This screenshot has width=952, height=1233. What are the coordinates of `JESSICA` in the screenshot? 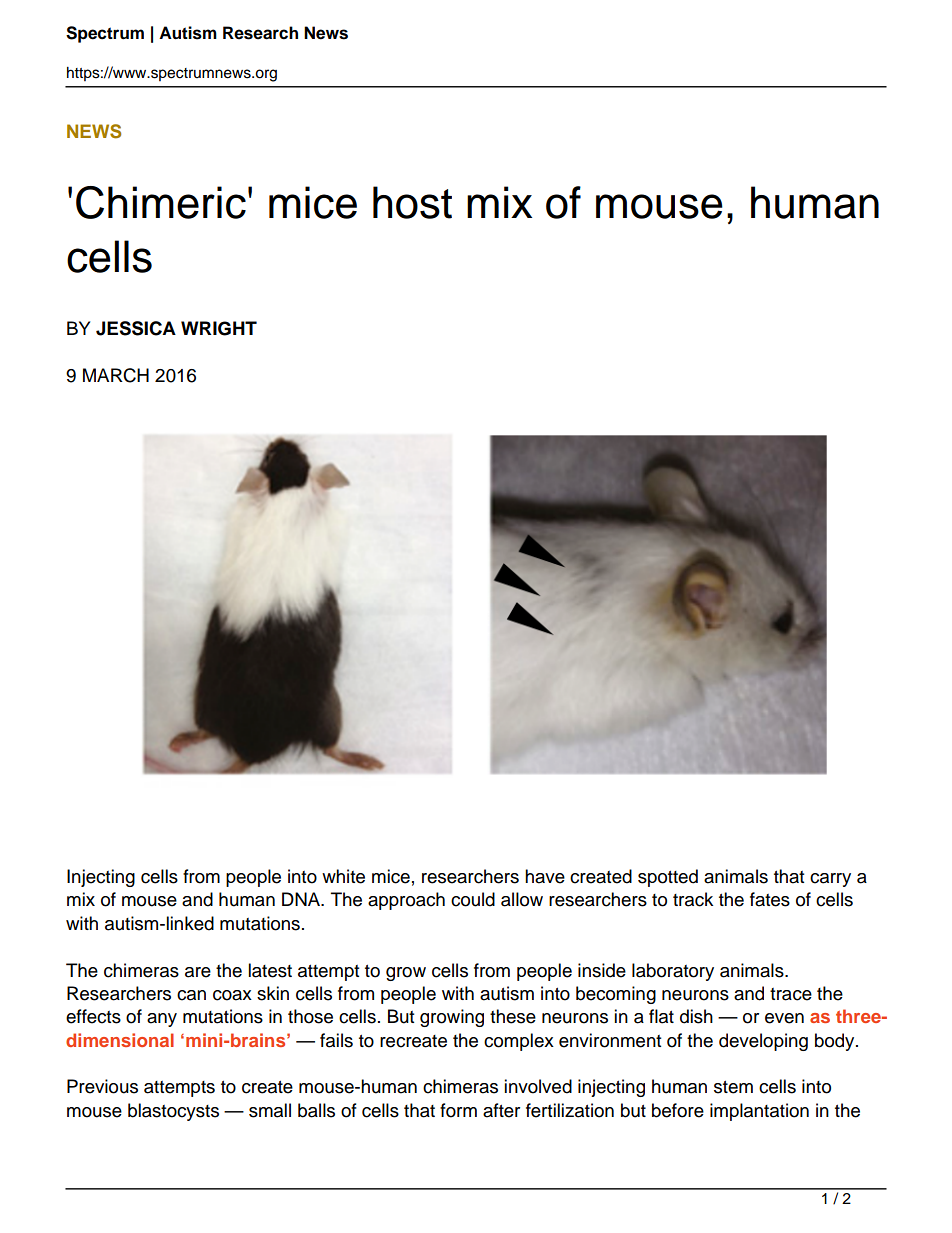 It's located at (136, 328).
